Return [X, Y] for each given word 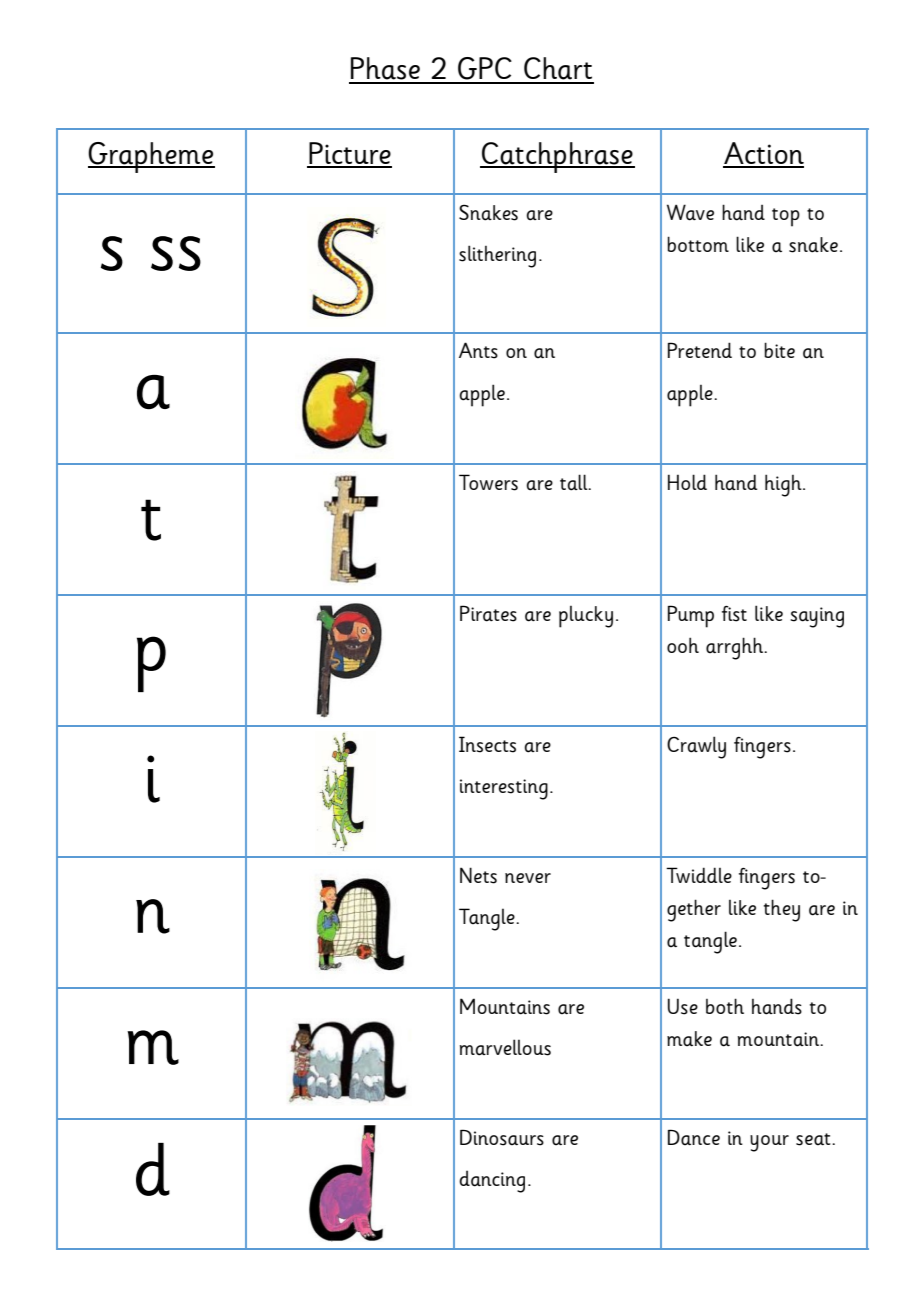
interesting [504, 789]
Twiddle [699, 875]
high [784, 485]
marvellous [505, 1047]
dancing [492, 1181]
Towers [488, 482]
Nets [478, 875]
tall [575, 482]
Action [763, 154]
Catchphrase [557, 157]
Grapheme [151, 157]
